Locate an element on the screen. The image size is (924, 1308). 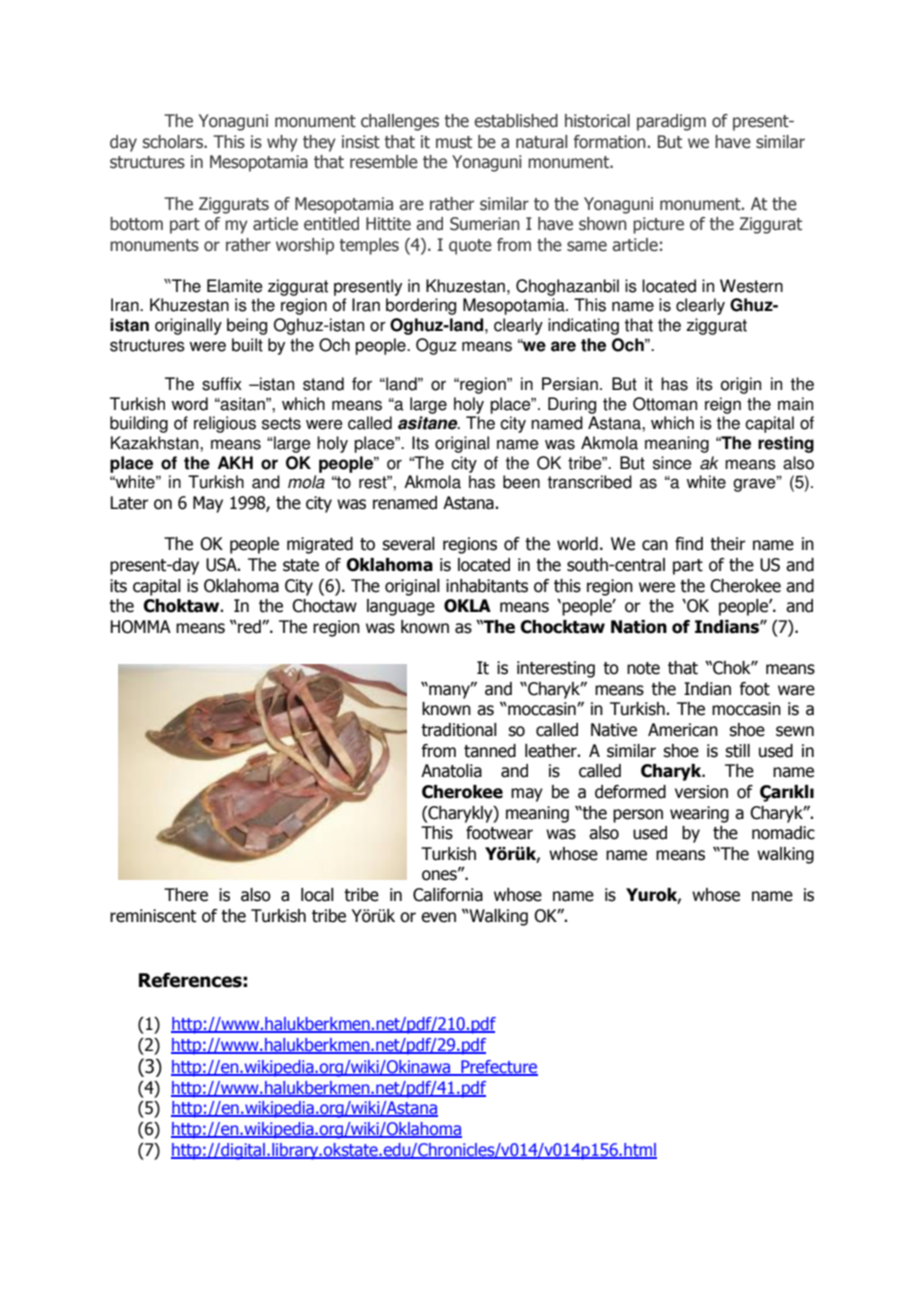
their is located at coordinates (728, 544).
